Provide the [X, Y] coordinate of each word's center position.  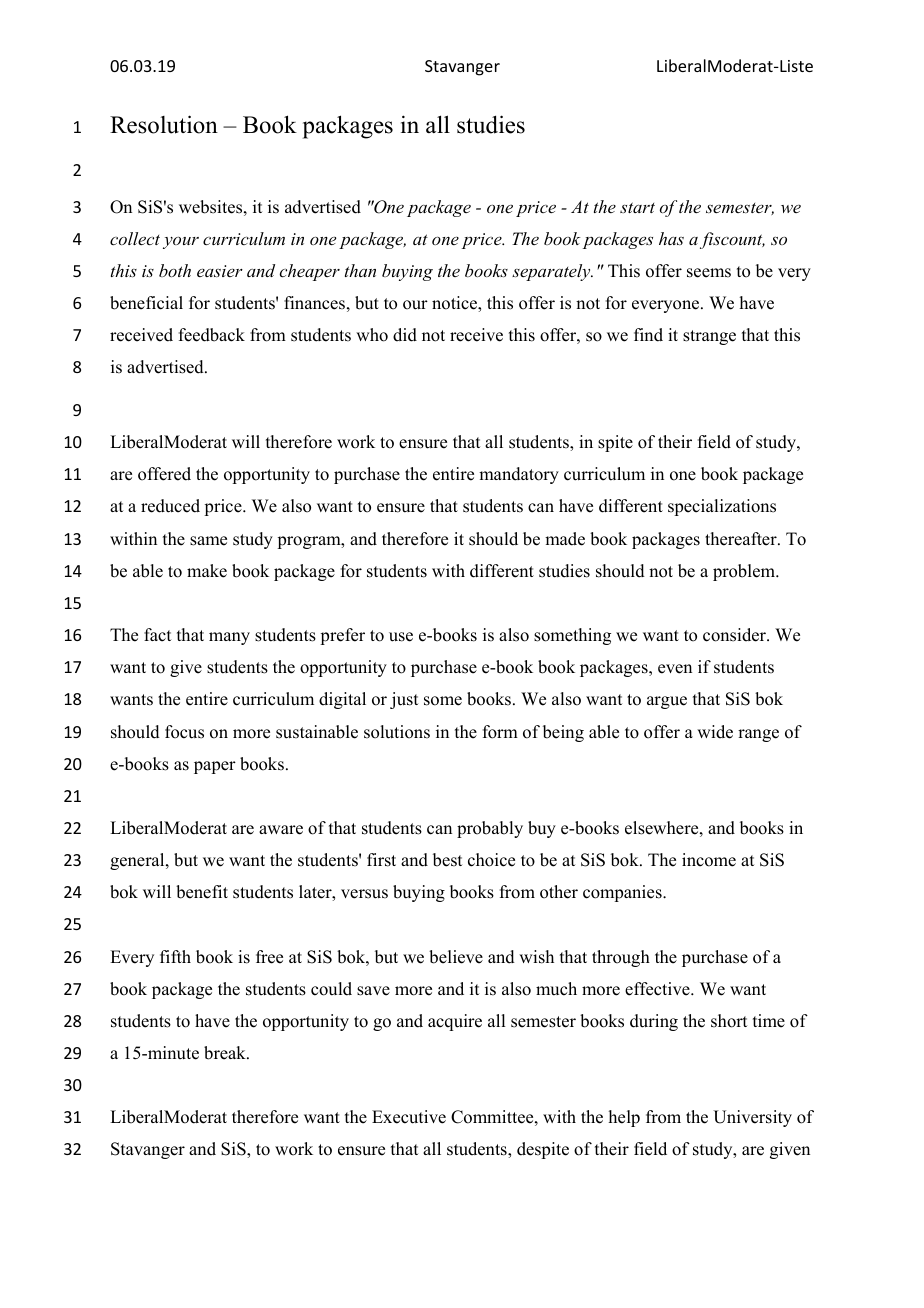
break [226, 1053]
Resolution [164, 124]
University [752, 1118]
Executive [409, 1117]
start [637, 207]
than [360, 270]
